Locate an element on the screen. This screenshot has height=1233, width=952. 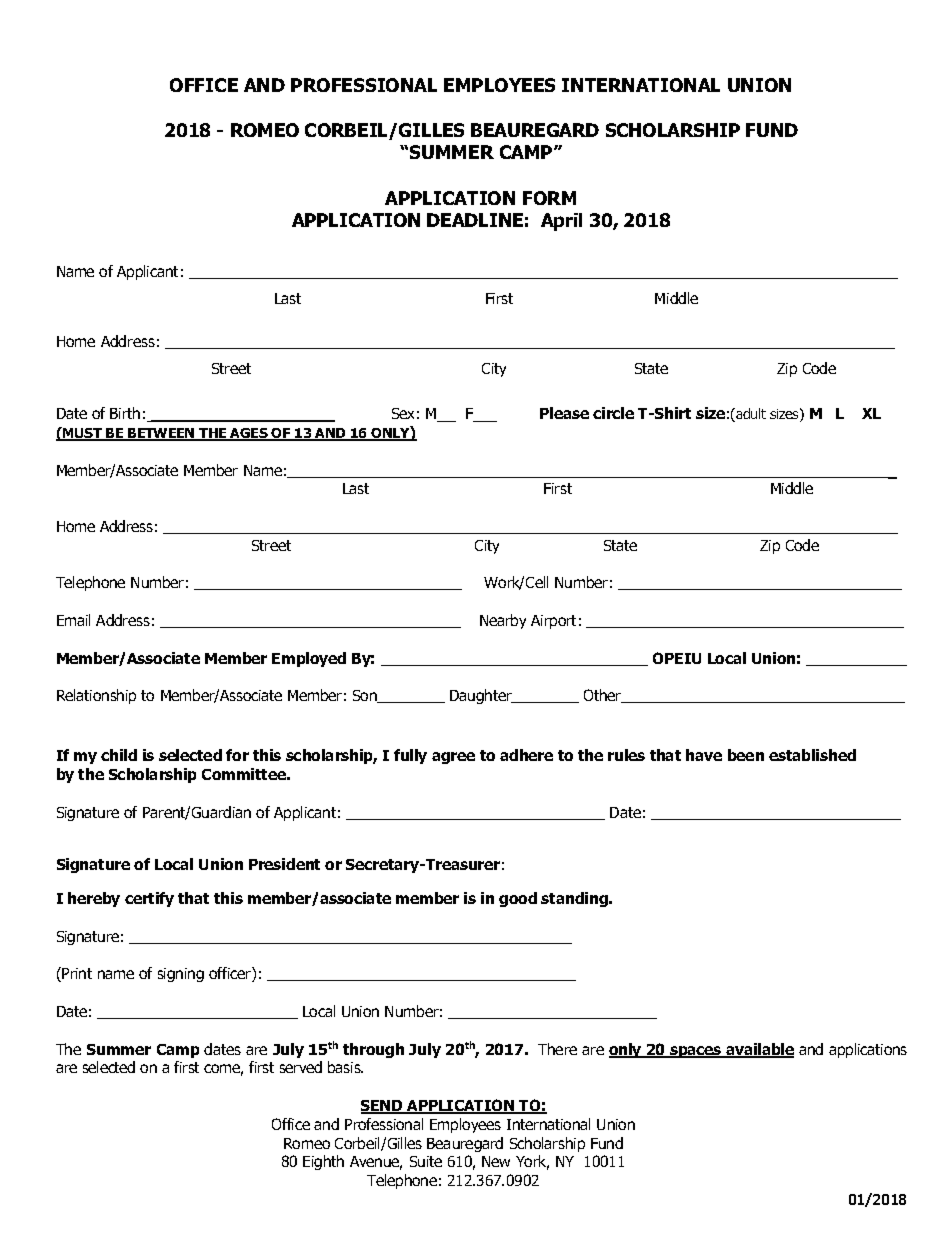
Nearby is located at coordinates (503, 621).
